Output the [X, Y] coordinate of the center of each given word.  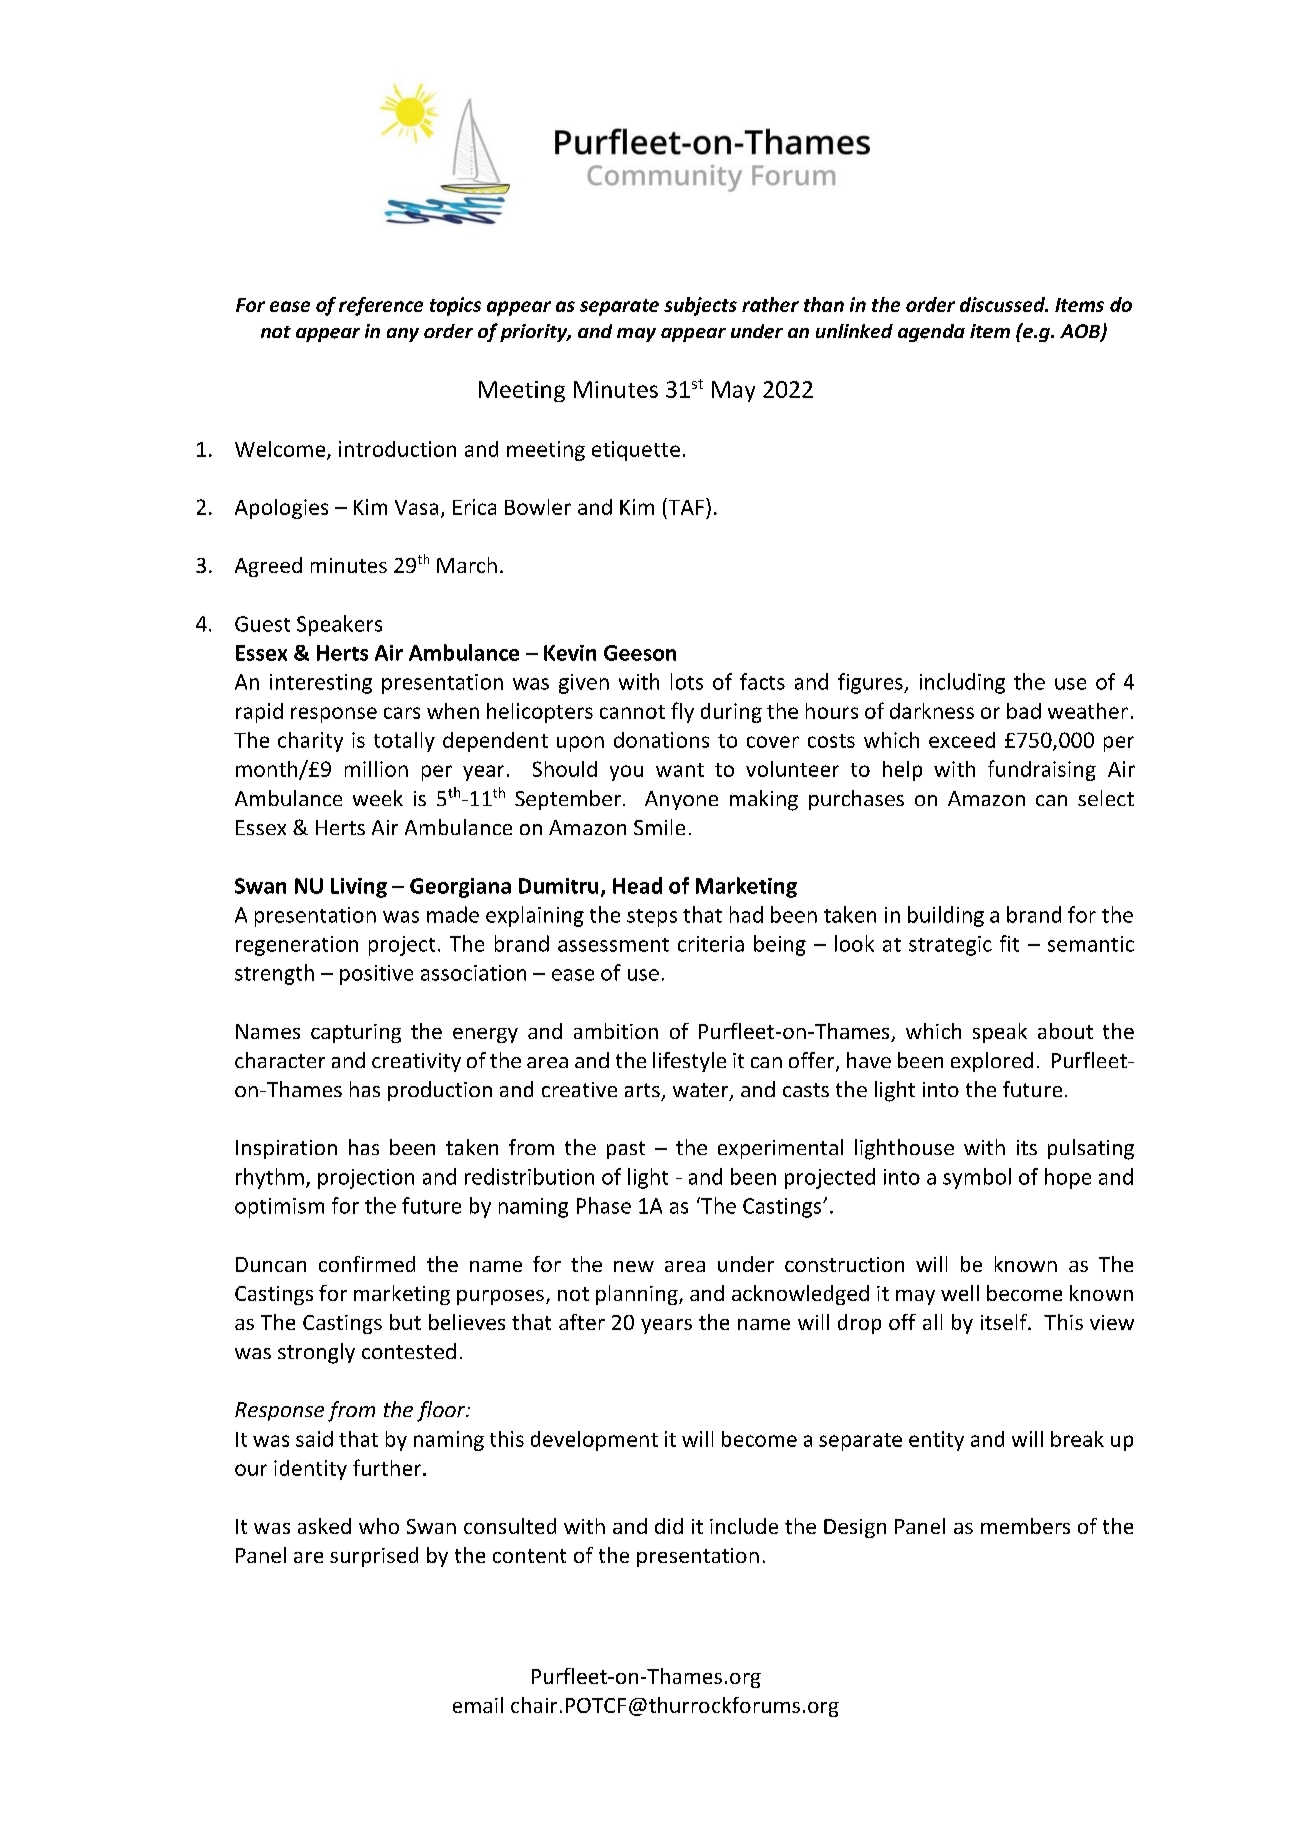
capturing [356, 1033]
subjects [700, 306]
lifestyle [689, 1062]
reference [381, 306]
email [478, 1705]
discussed [1003, 304]
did [669, 1526]
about [1065, 1031]
